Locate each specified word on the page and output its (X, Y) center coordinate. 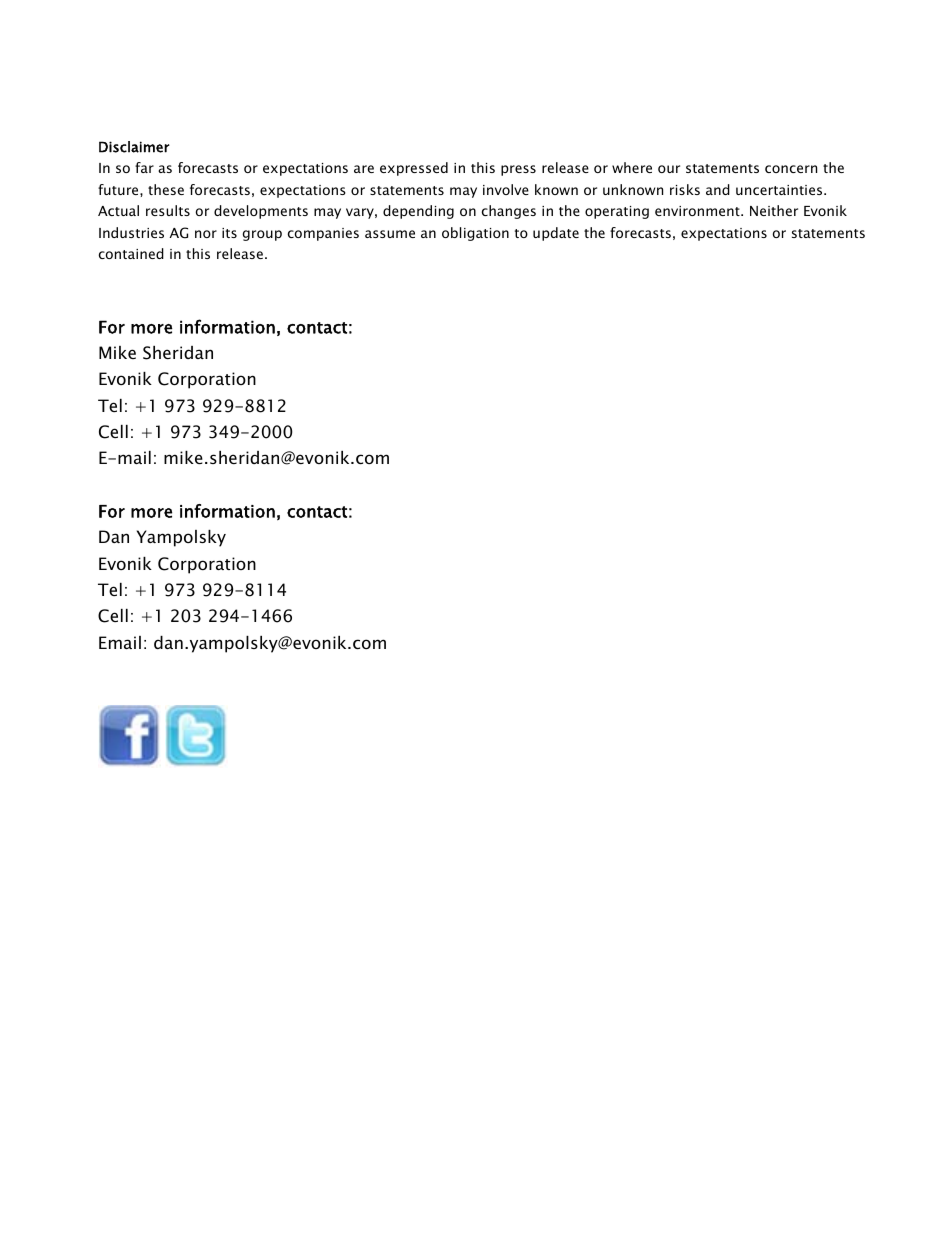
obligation (475, 234)
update (556, 234)
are (364, 169)
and (718, 189)
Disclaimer (134, 147)
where (632, 167)
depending (418, 212)
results (168, 210)
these (166, 189)
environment (698, 211)
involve (506, 189)
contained (131, 253)
